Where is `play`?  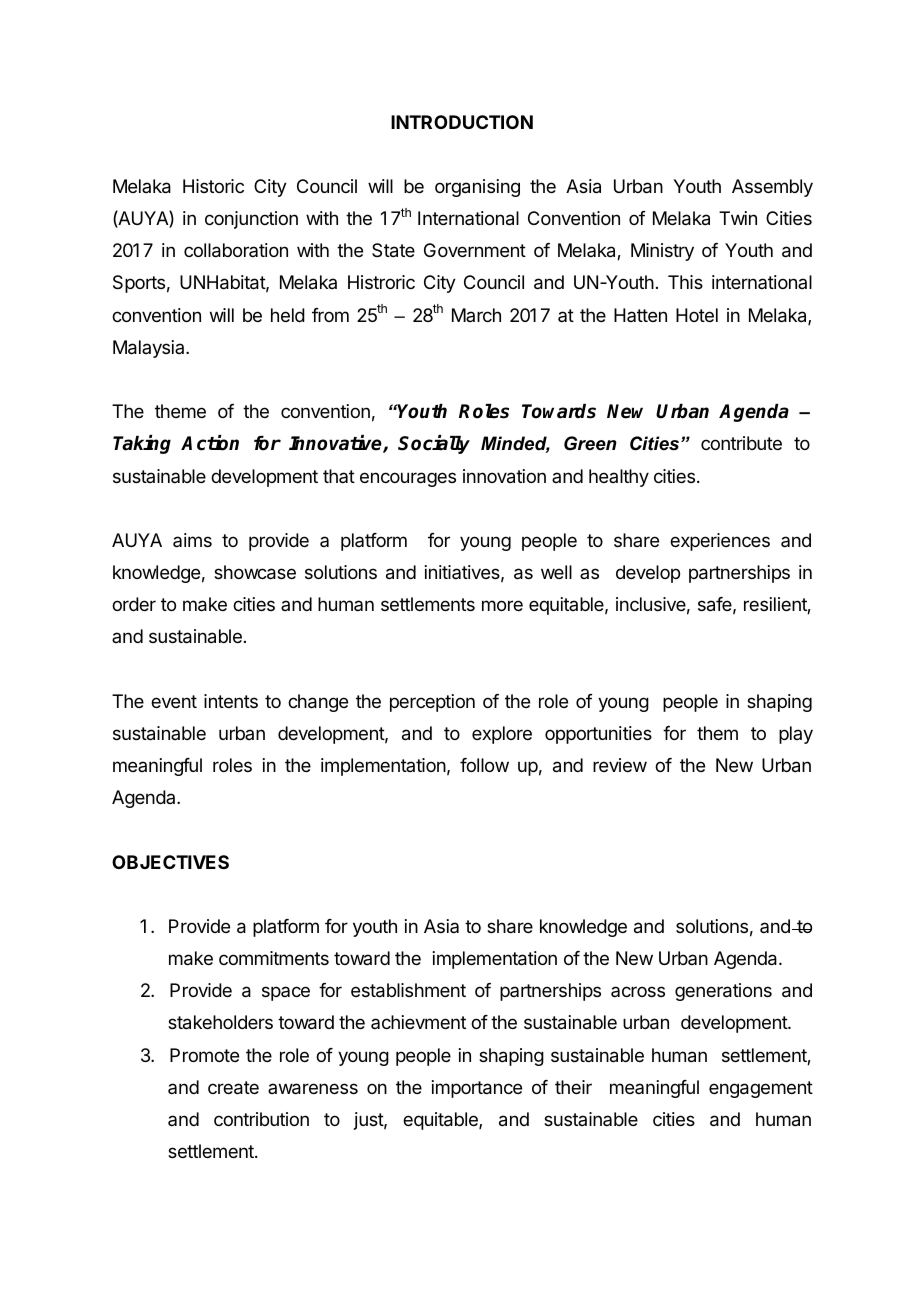 play is located at coordinates (796, 735).
